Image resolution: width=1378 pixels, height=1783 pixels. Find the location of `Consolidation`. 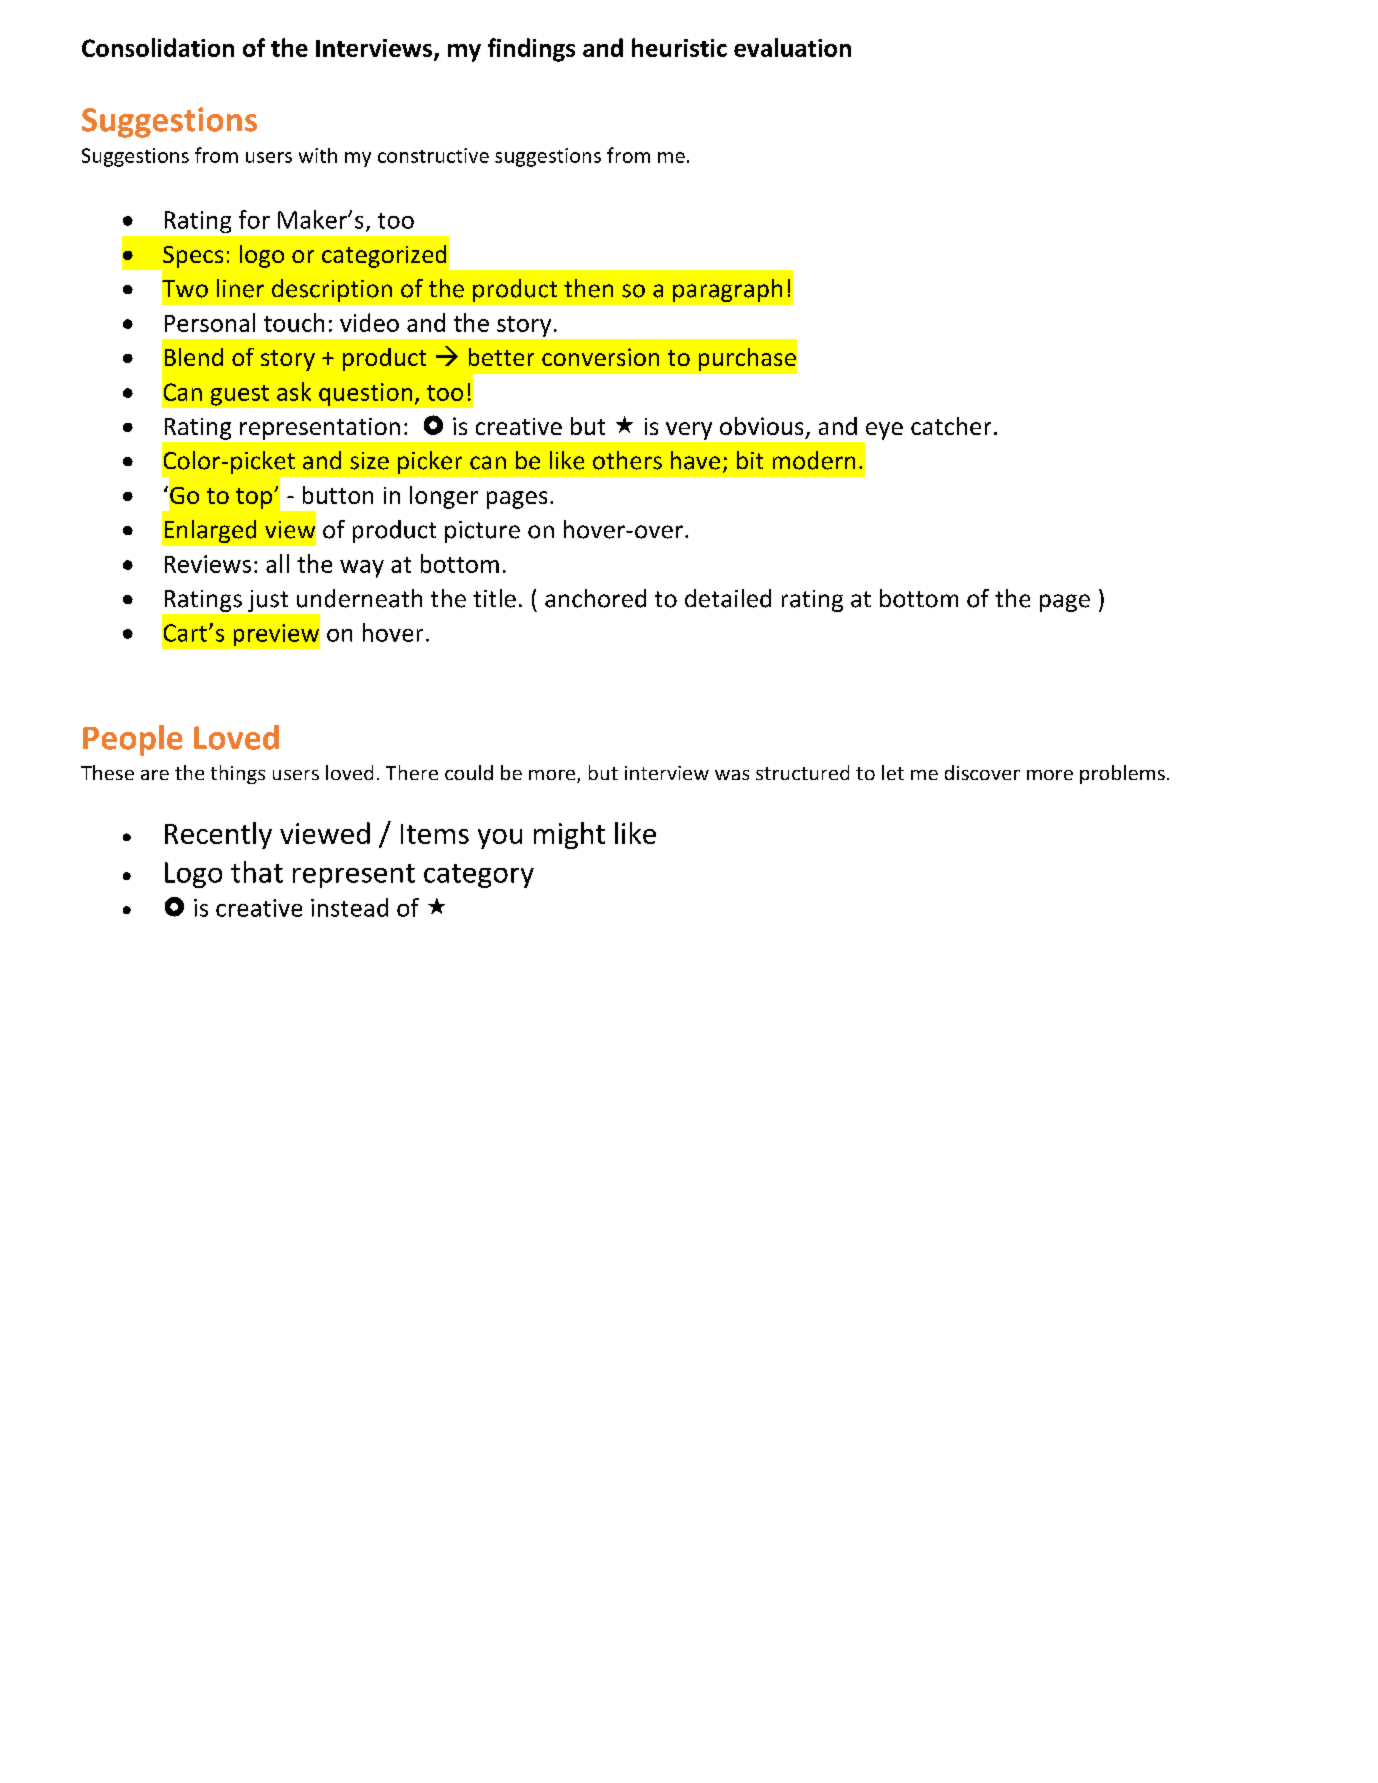

Consolidation is located at coordinates (158, 47).
